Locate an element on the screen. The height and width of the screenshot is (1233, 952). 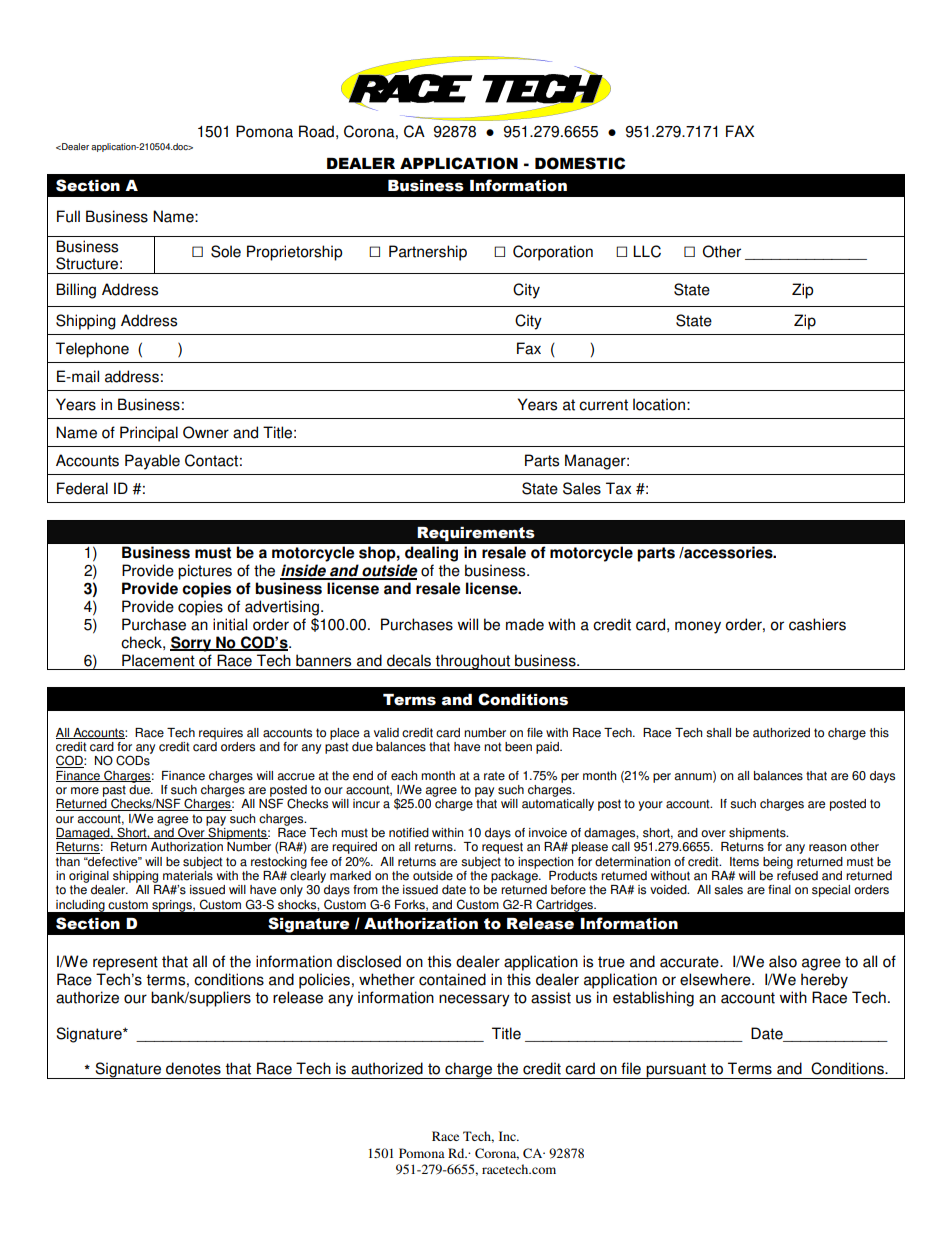
more is located at coordinates (85, 791).
